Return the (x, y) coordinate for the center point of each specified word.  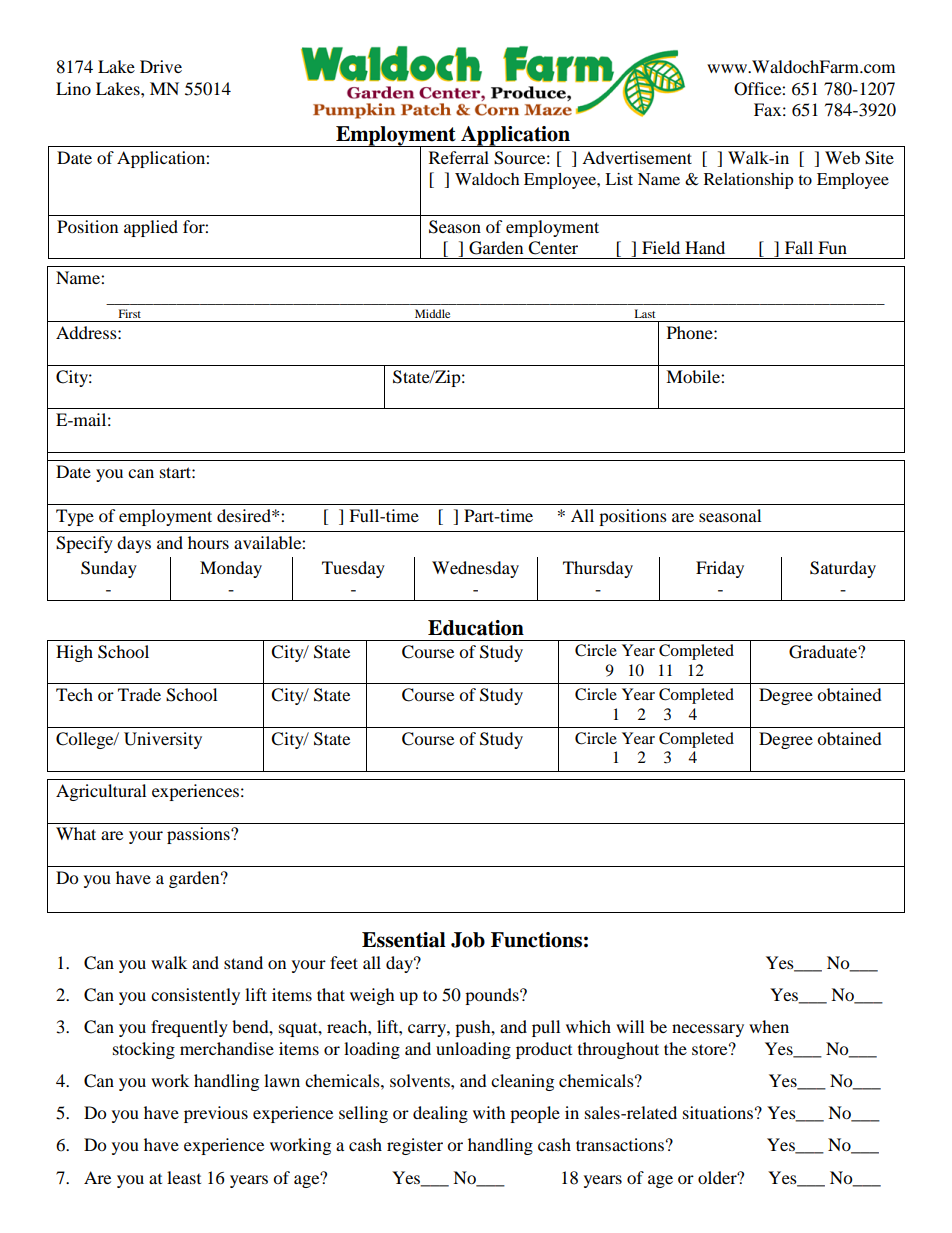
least (184, 1177)
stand (243, 962)
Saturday (843, 569)
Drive (161, 66)
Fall (799, 247)
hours (208, 542)
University (163, 740)
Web (842, 157)
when (769, 1026)
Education (476, 628)
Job (468, 940)
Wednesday (475, 569)
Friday (720, 569)
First (130, 313)
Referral (459, 157)
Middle (432, 313)
